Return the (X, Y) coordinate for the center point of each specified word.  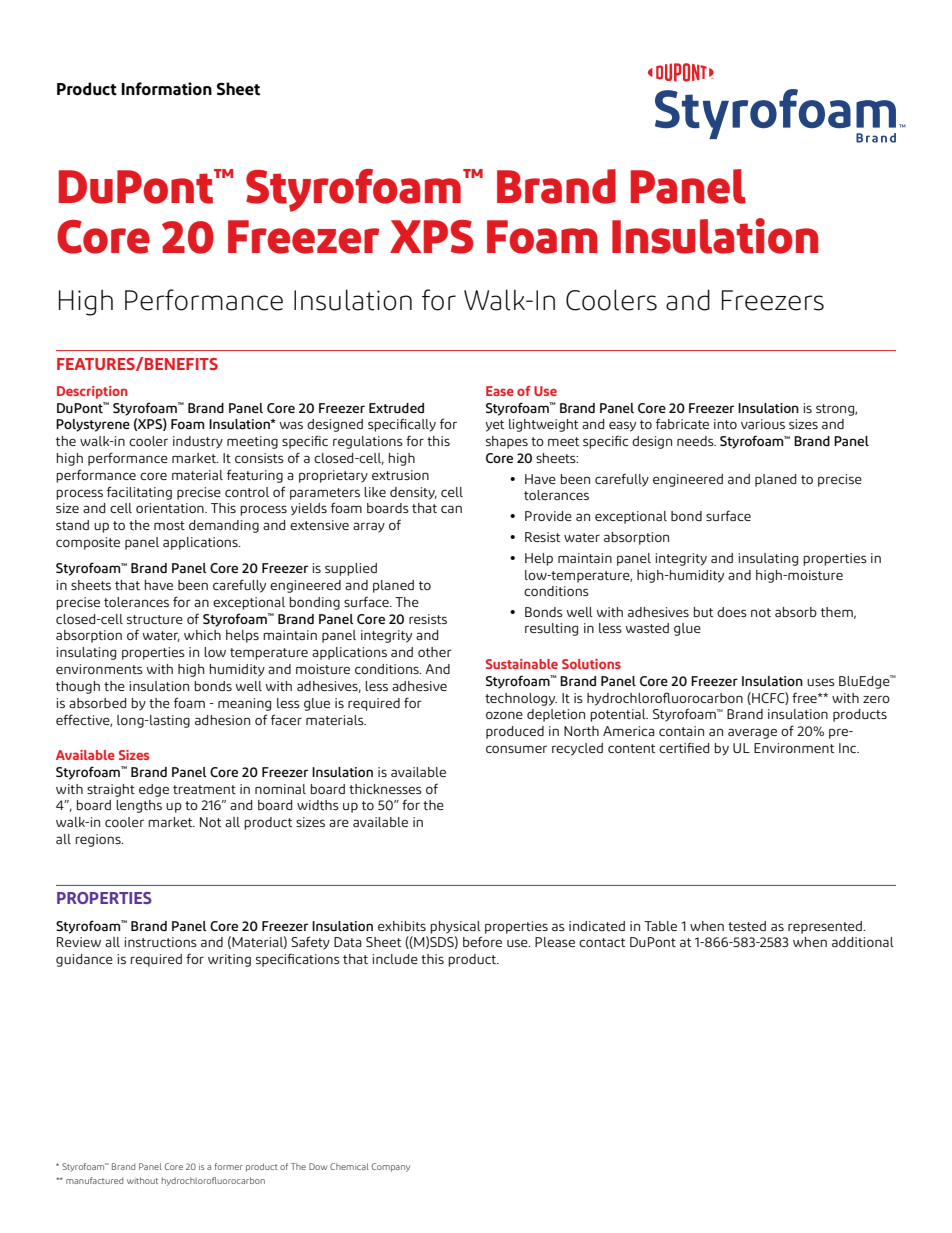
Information (166, 89)
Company (391, 1167)
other (435, 652)
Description (92, 392)
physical (455, 927)
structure (155, 619)
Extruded (396, 408)
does (732, 612)
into (725, 424)
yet (495, 426)
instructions (161, 942)
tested (747, 926)
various (763, 424)
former (229, 1166)
